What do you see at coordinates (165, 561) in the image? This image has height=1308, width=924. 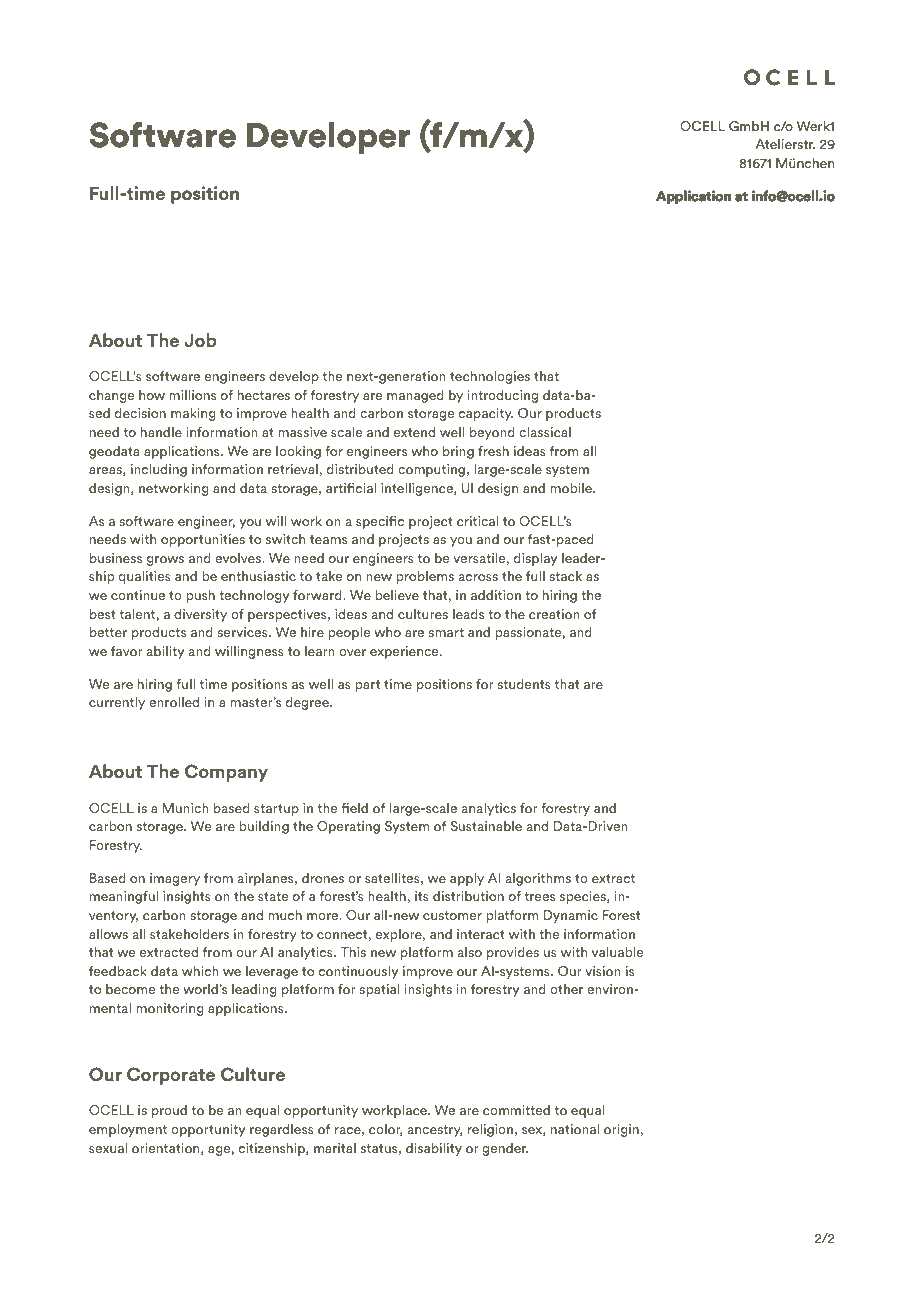 I see `grows` at bounding box center [165, 561].
